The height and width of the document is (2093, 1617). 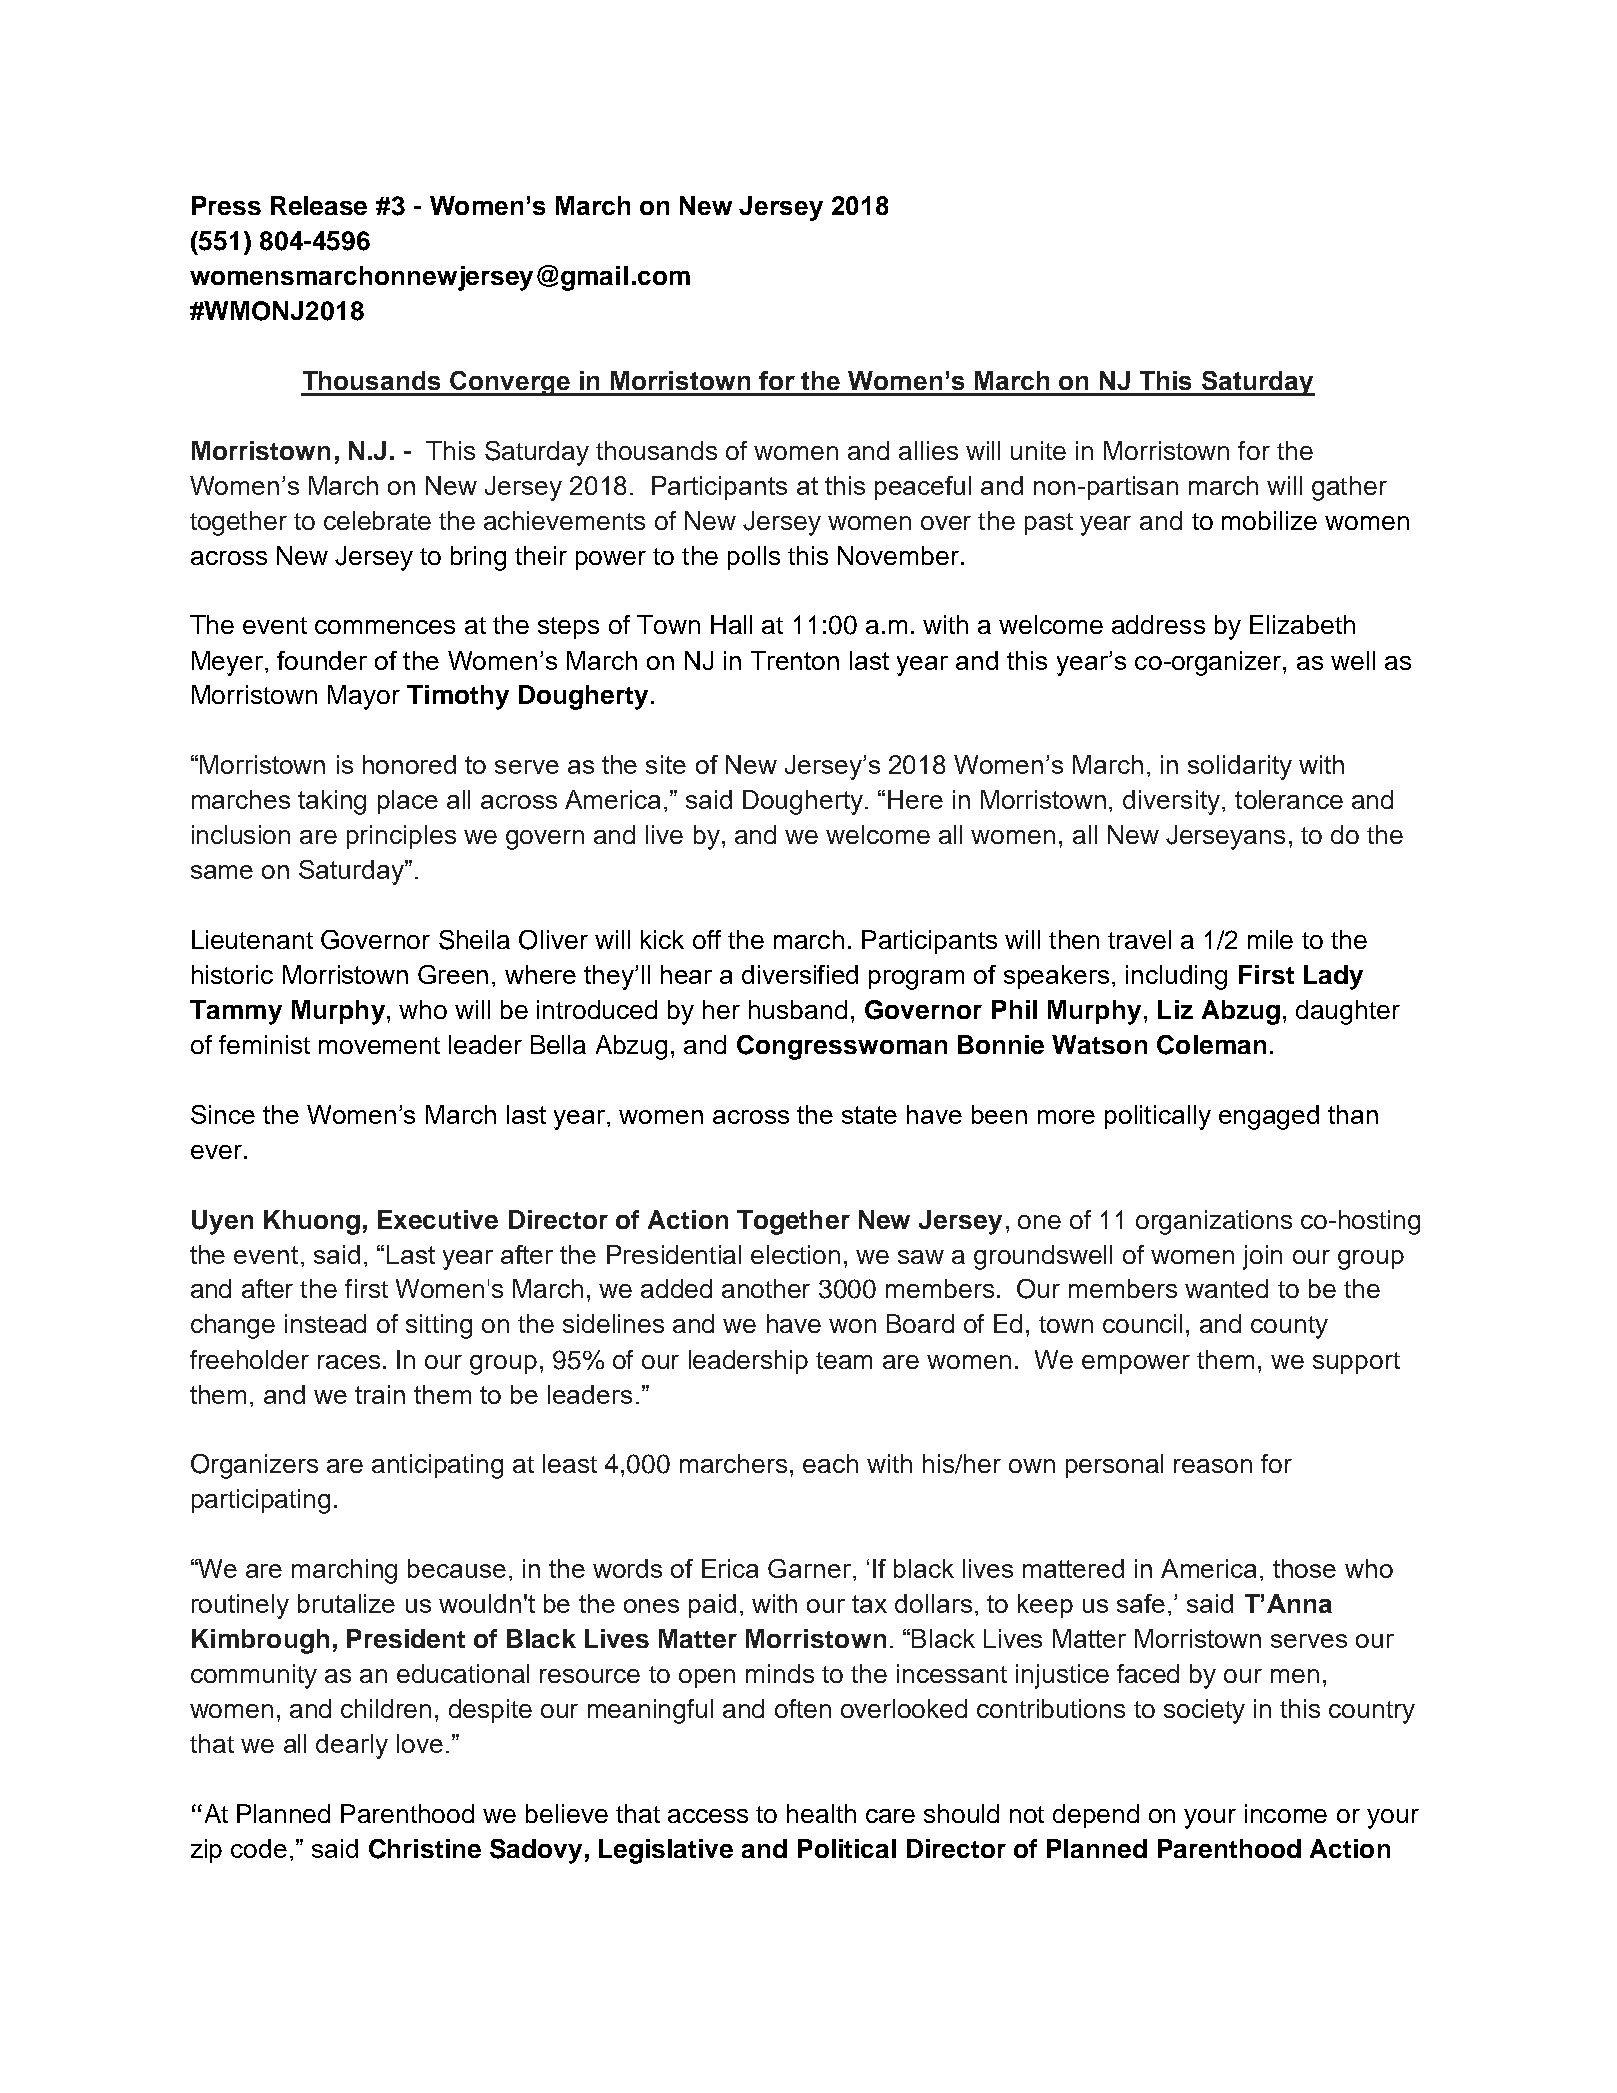 I want to click on taking, so click(x=332, y=802).
